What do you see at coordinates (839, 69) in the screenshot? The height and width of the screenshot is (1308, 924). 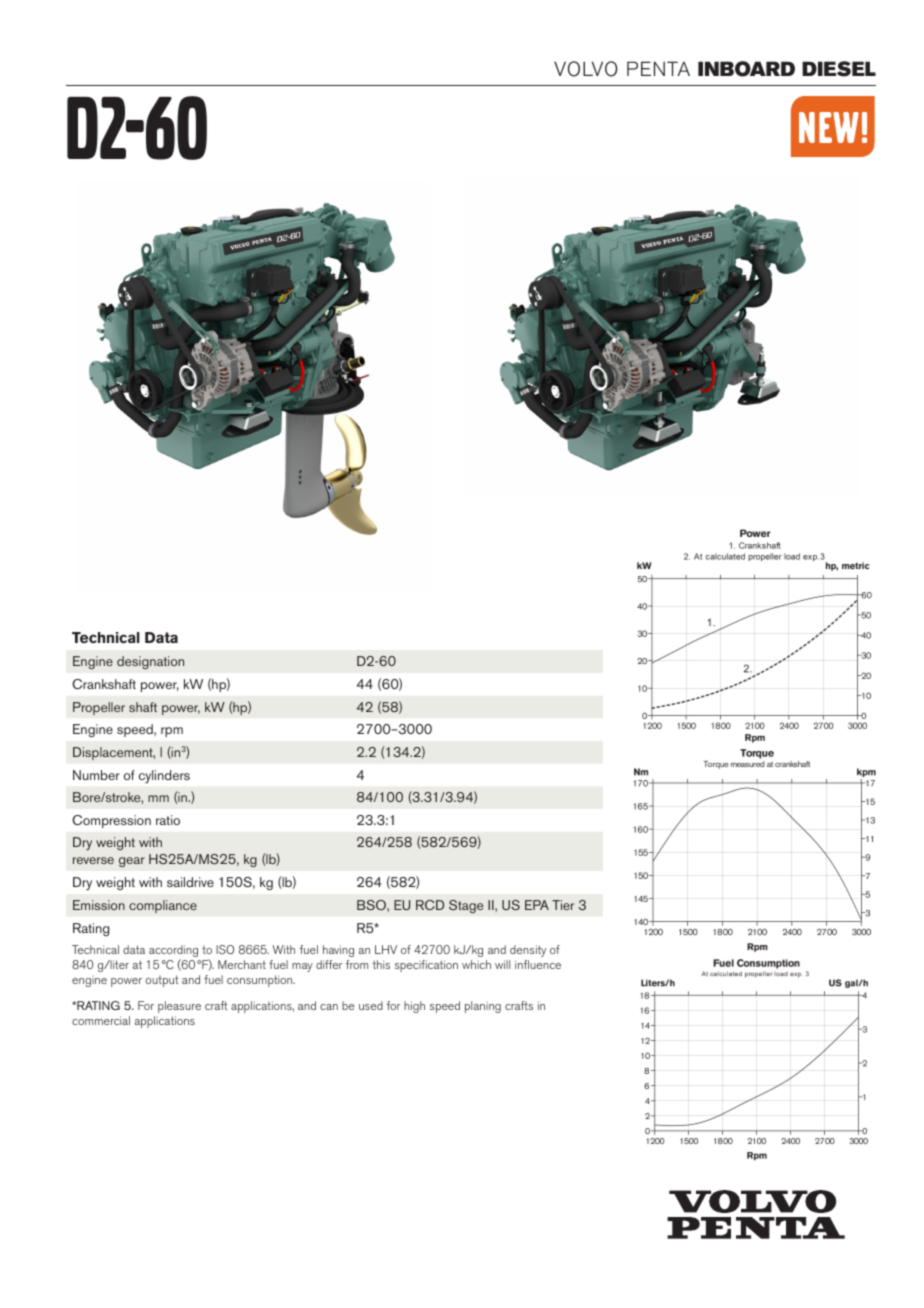 I see `DIESEL` at bounding box center [839, 69].
